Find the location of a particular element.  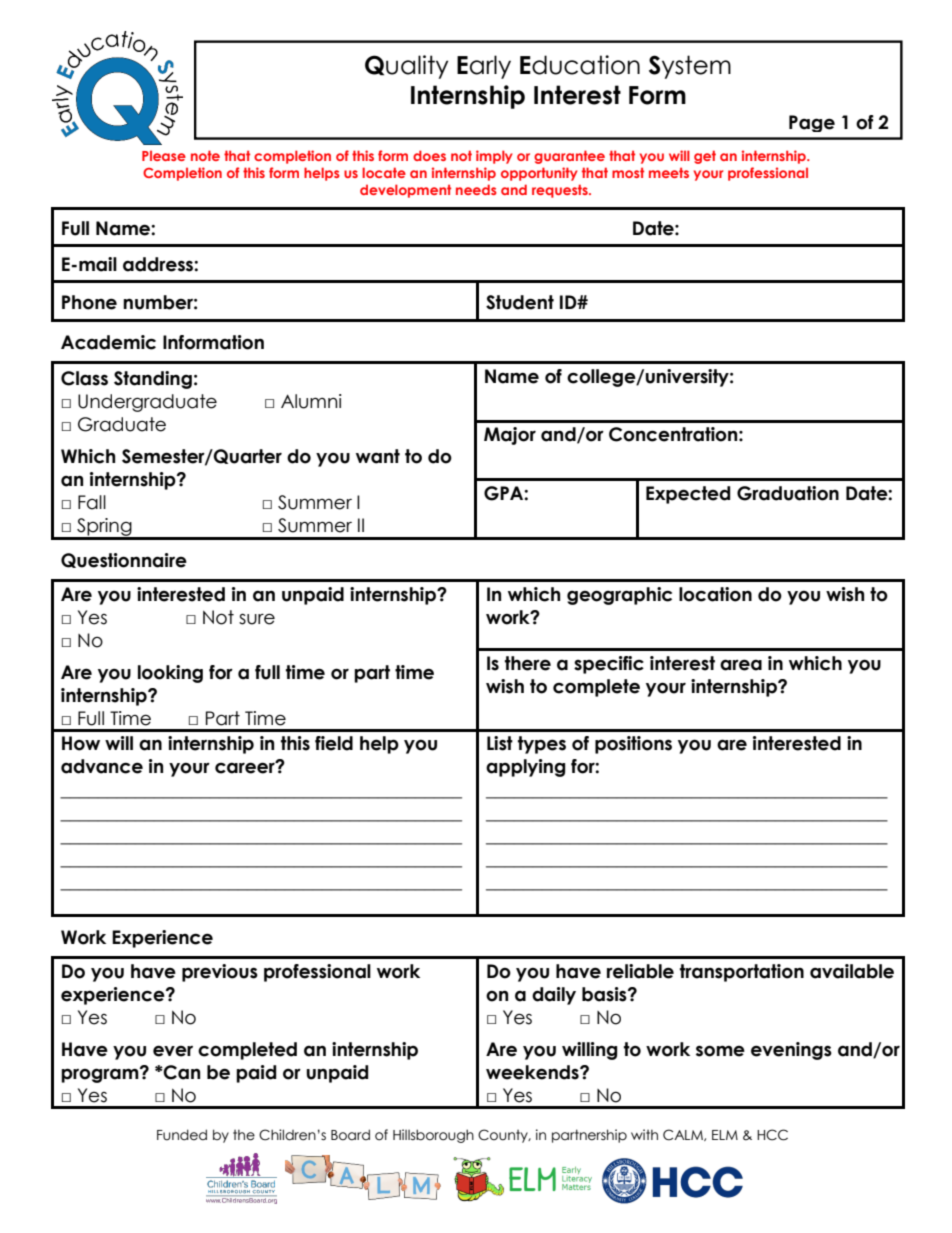

List is located at coordinates (500, 743).
